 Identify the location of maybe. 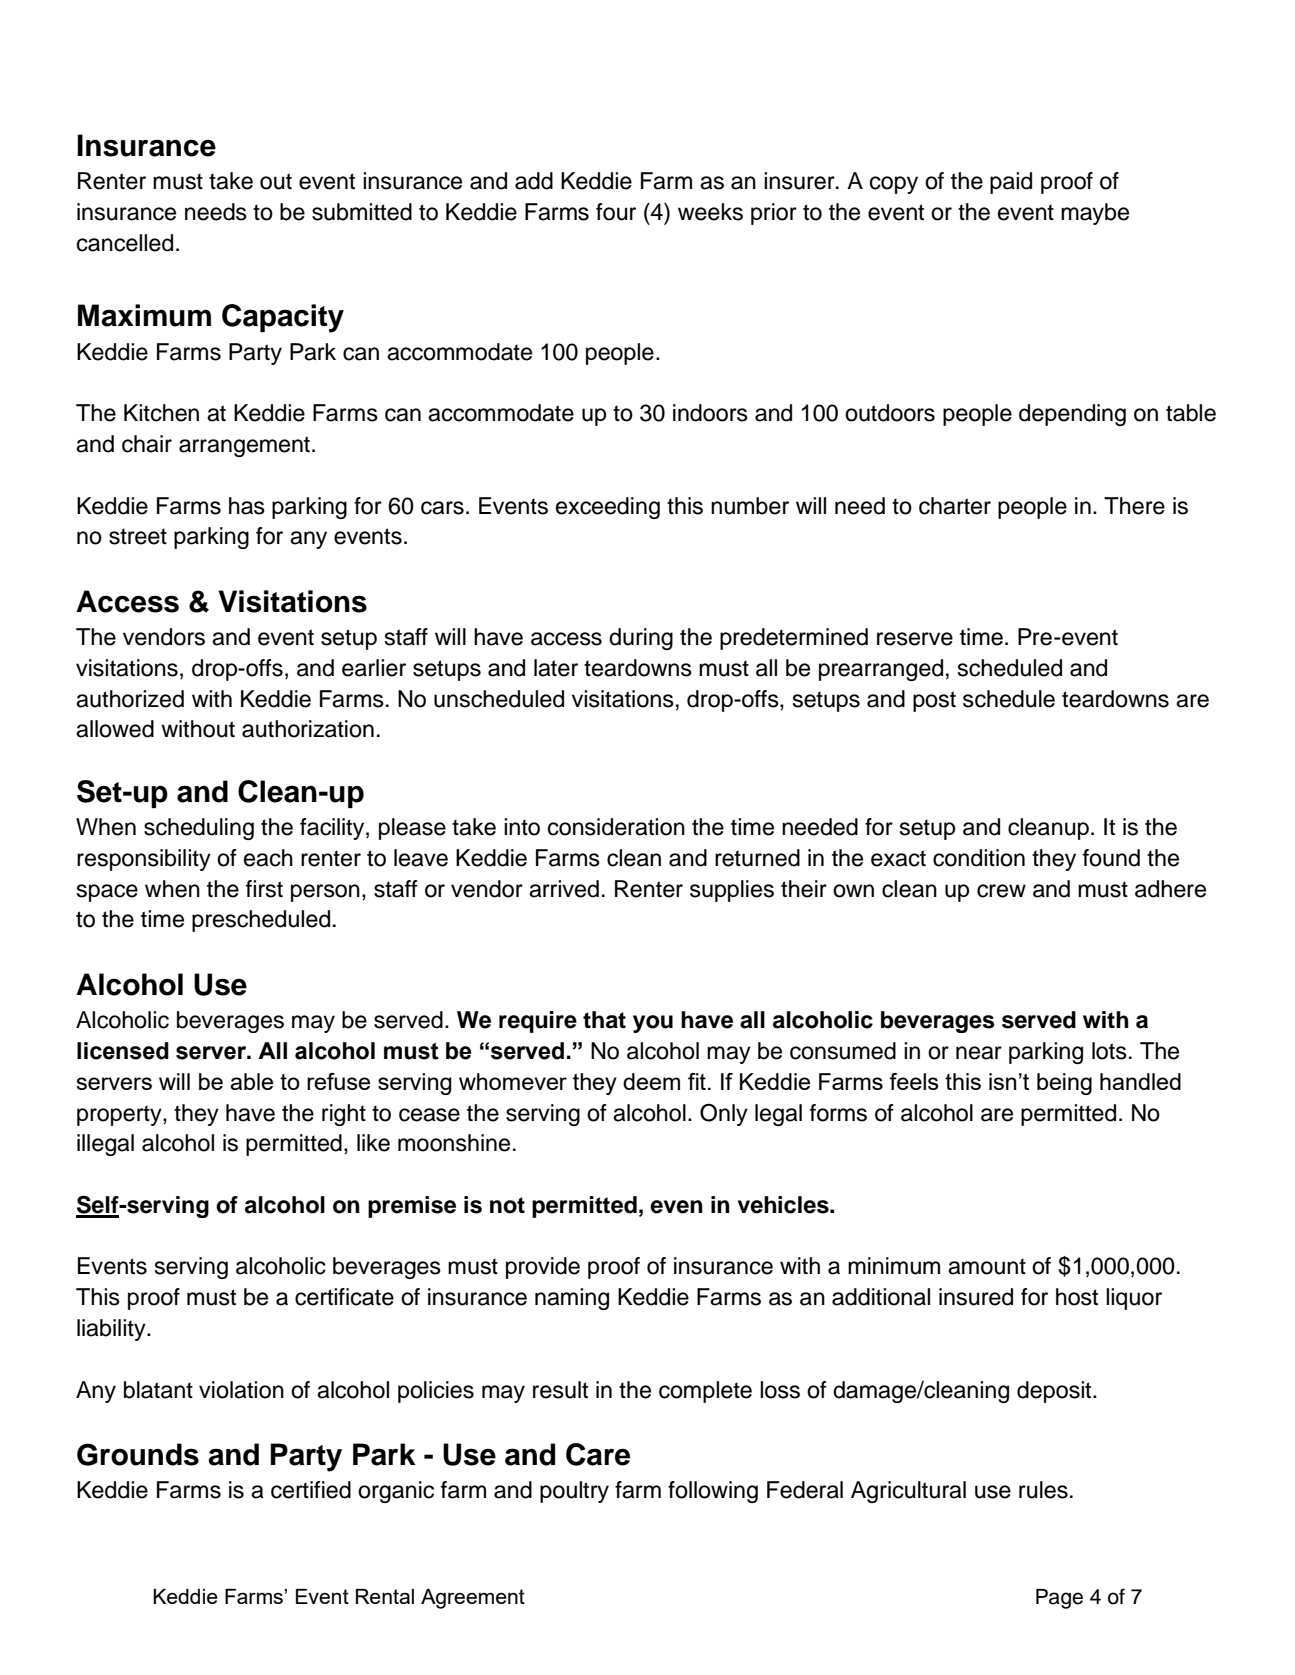
(1095, 214).
